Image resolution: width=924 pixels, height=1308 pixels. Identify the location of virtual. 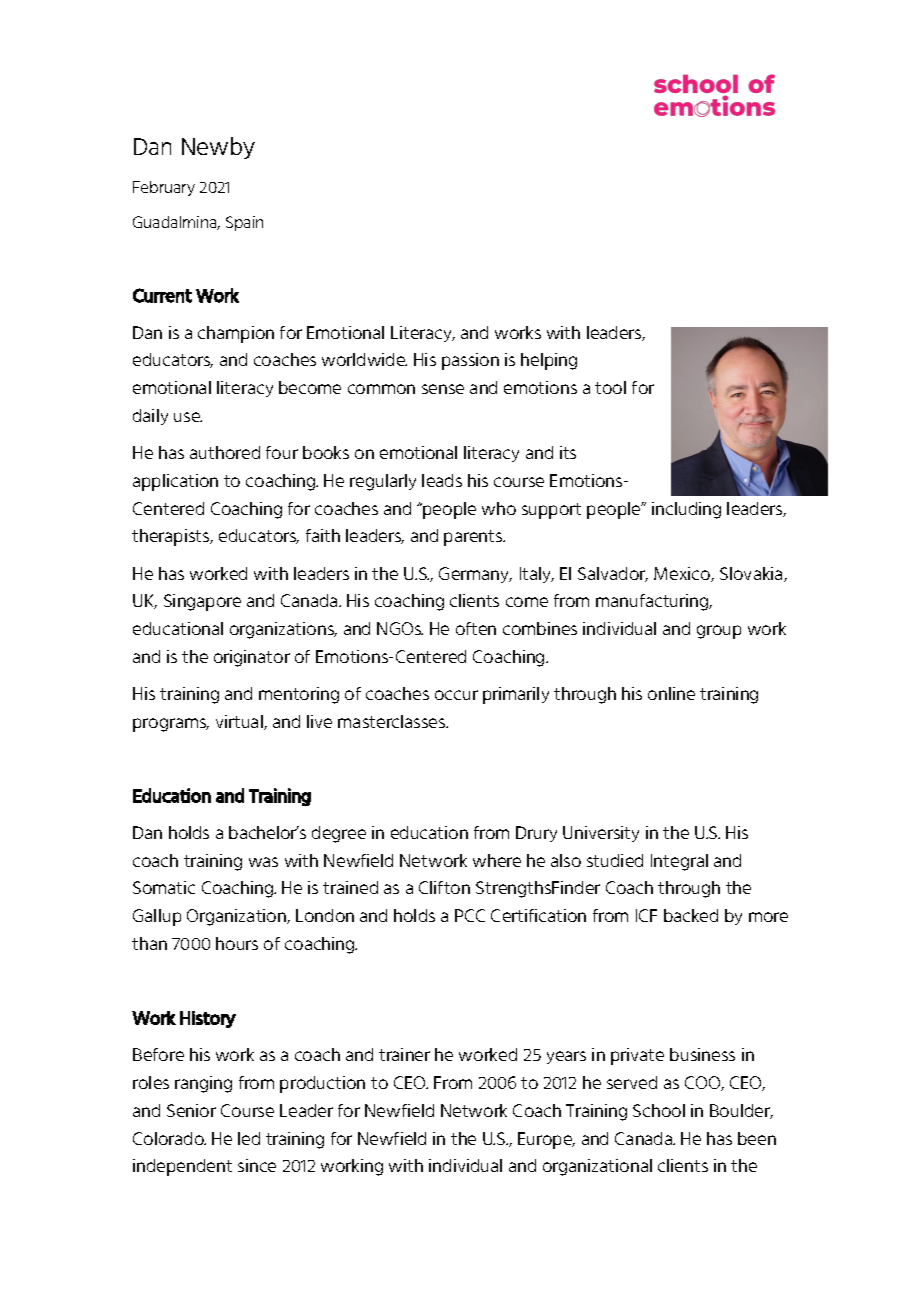
(240, 722).
